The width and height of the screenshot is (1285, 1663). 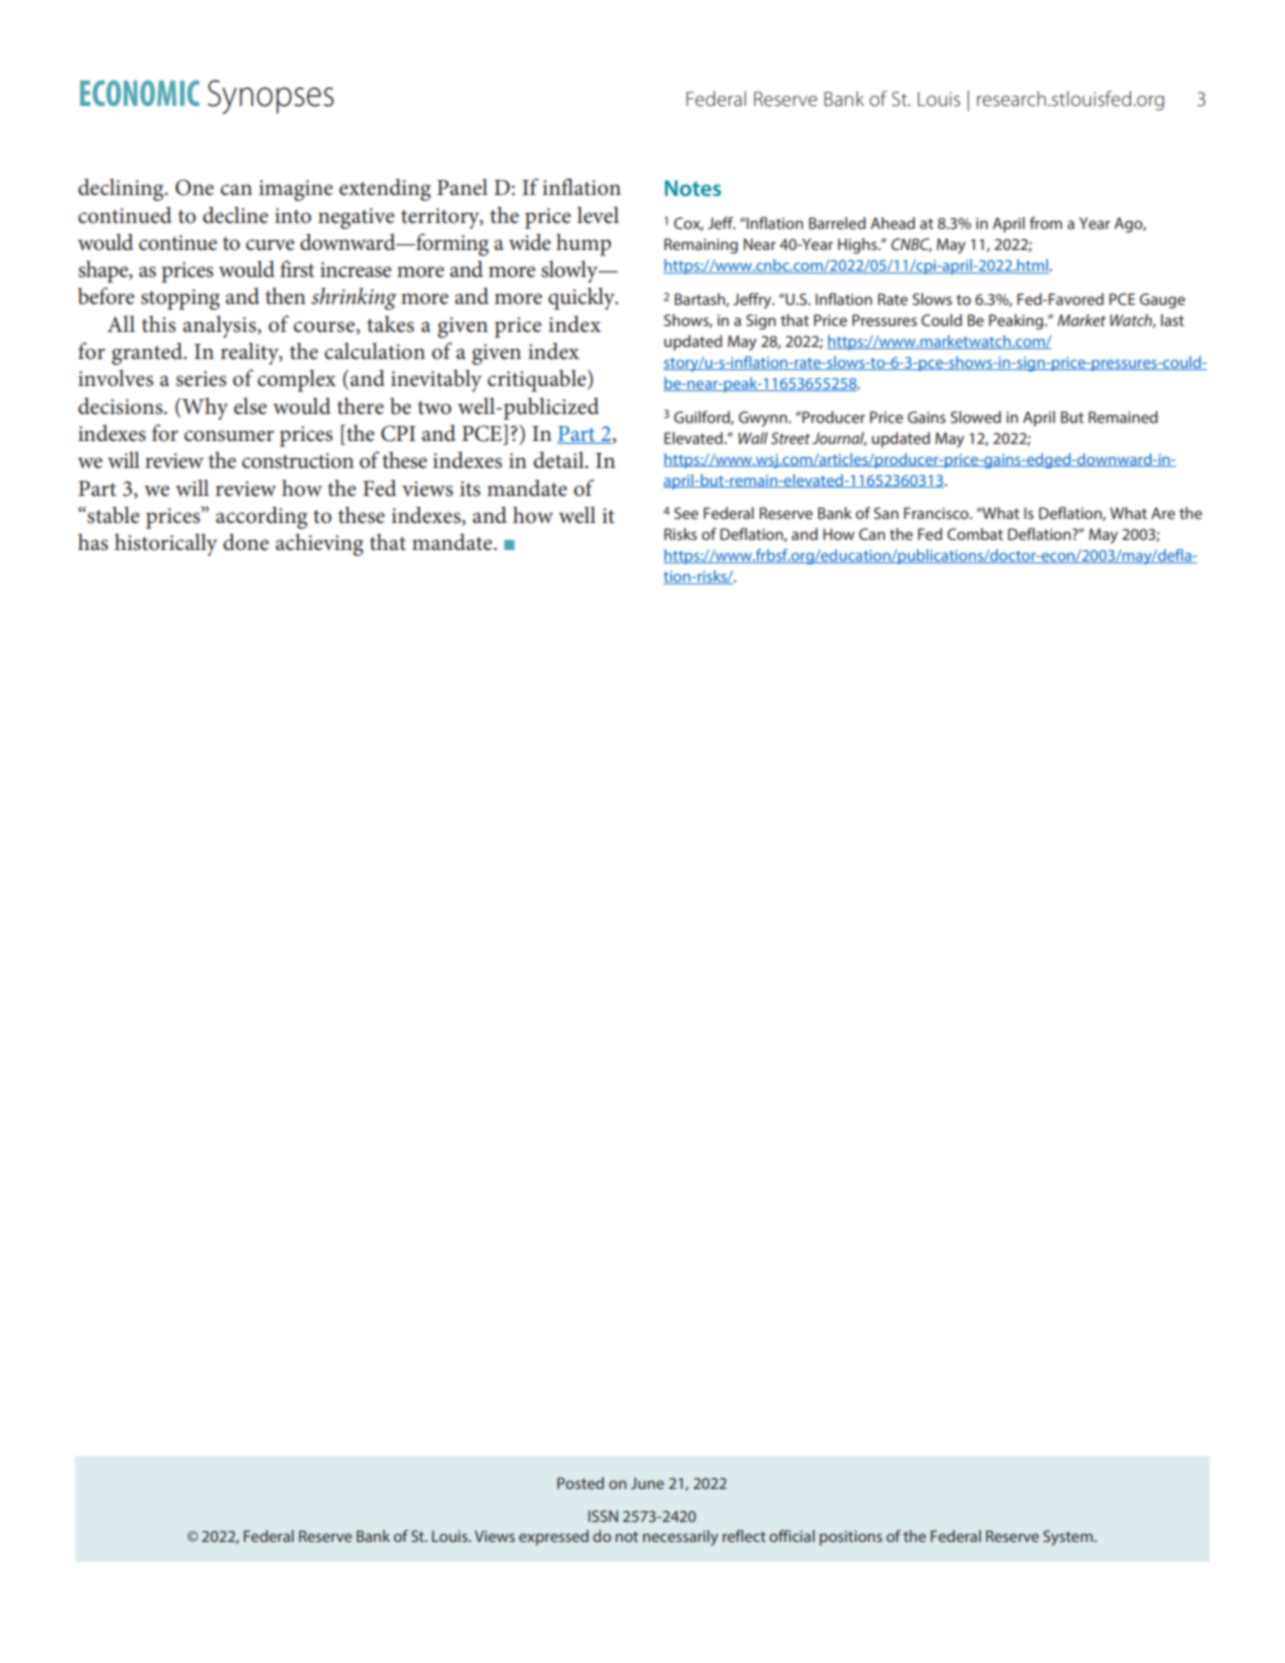 I want to click on decline, so click(x=235, y=215).
